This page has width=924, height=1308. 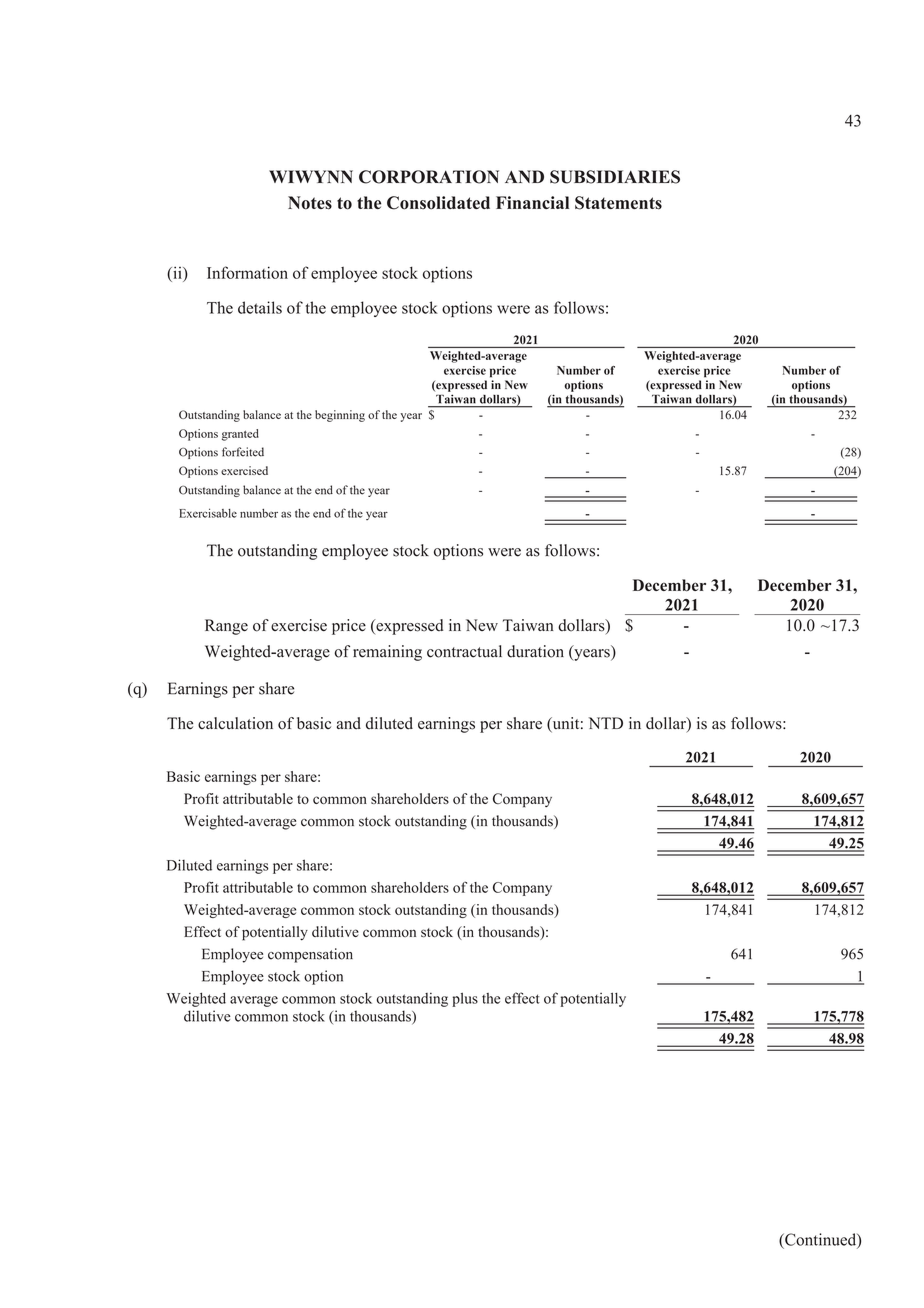 I want to click on Financial, so click(x=532, y=202).
